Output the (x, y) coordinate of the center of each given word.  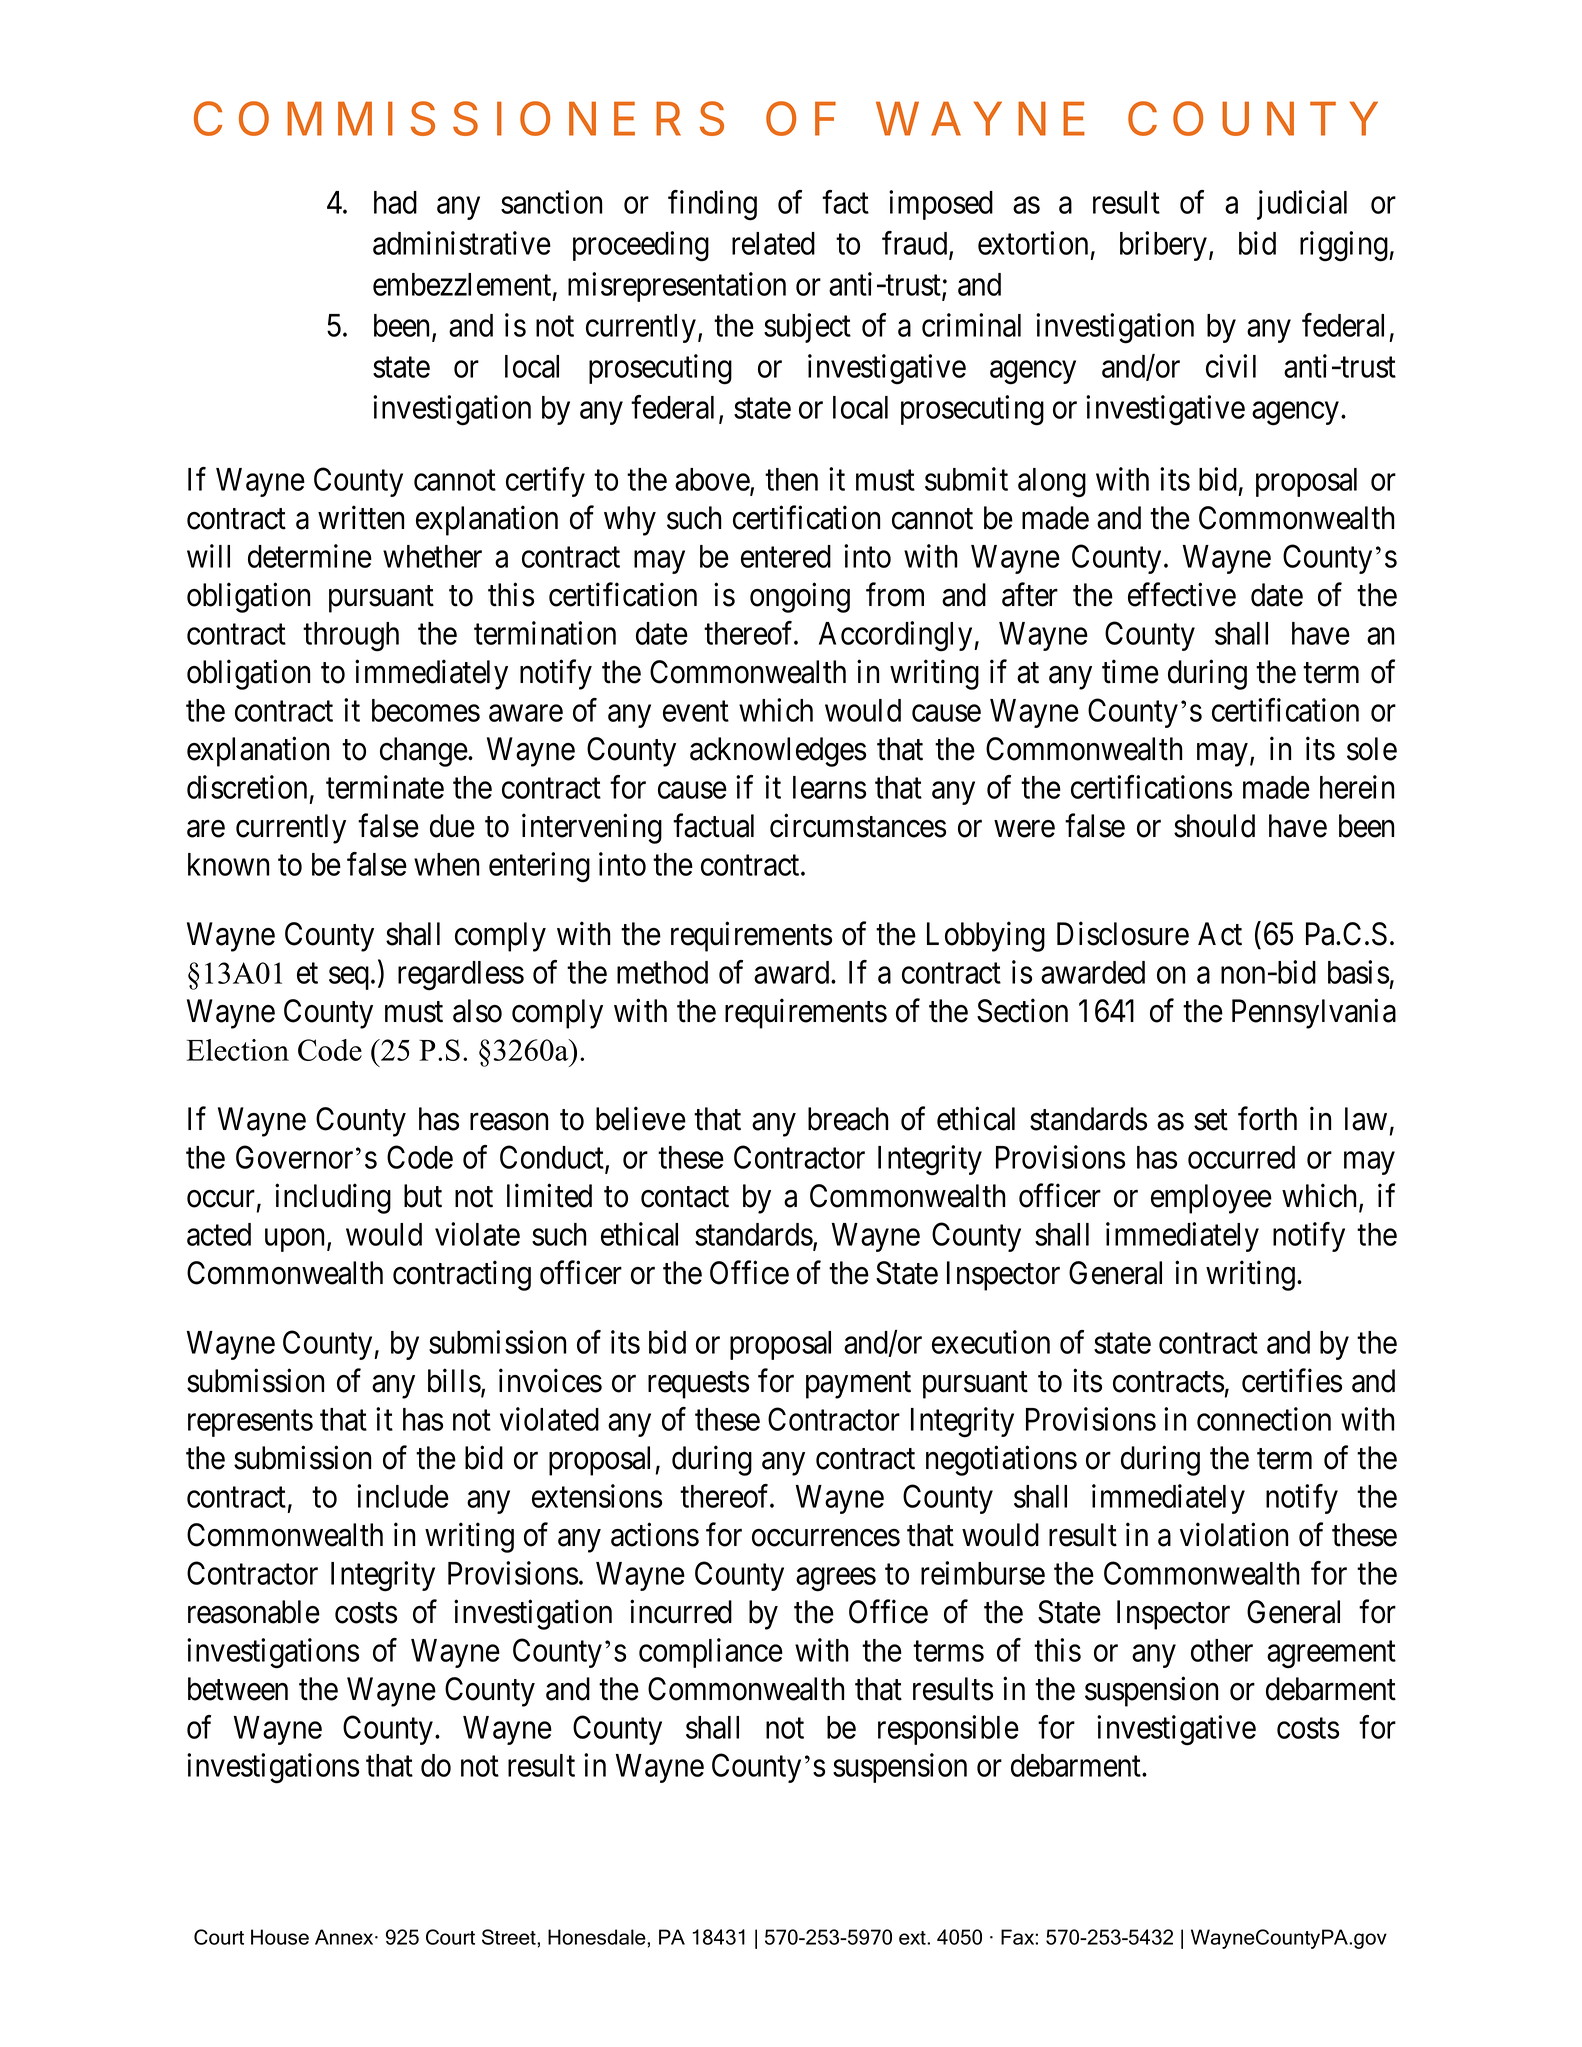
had (395, 202)
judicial (1302, 205)
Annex (345, 1937)
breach (848, 1119)
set (1211, 1120)
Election (238, 1050)
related (773, 243)
